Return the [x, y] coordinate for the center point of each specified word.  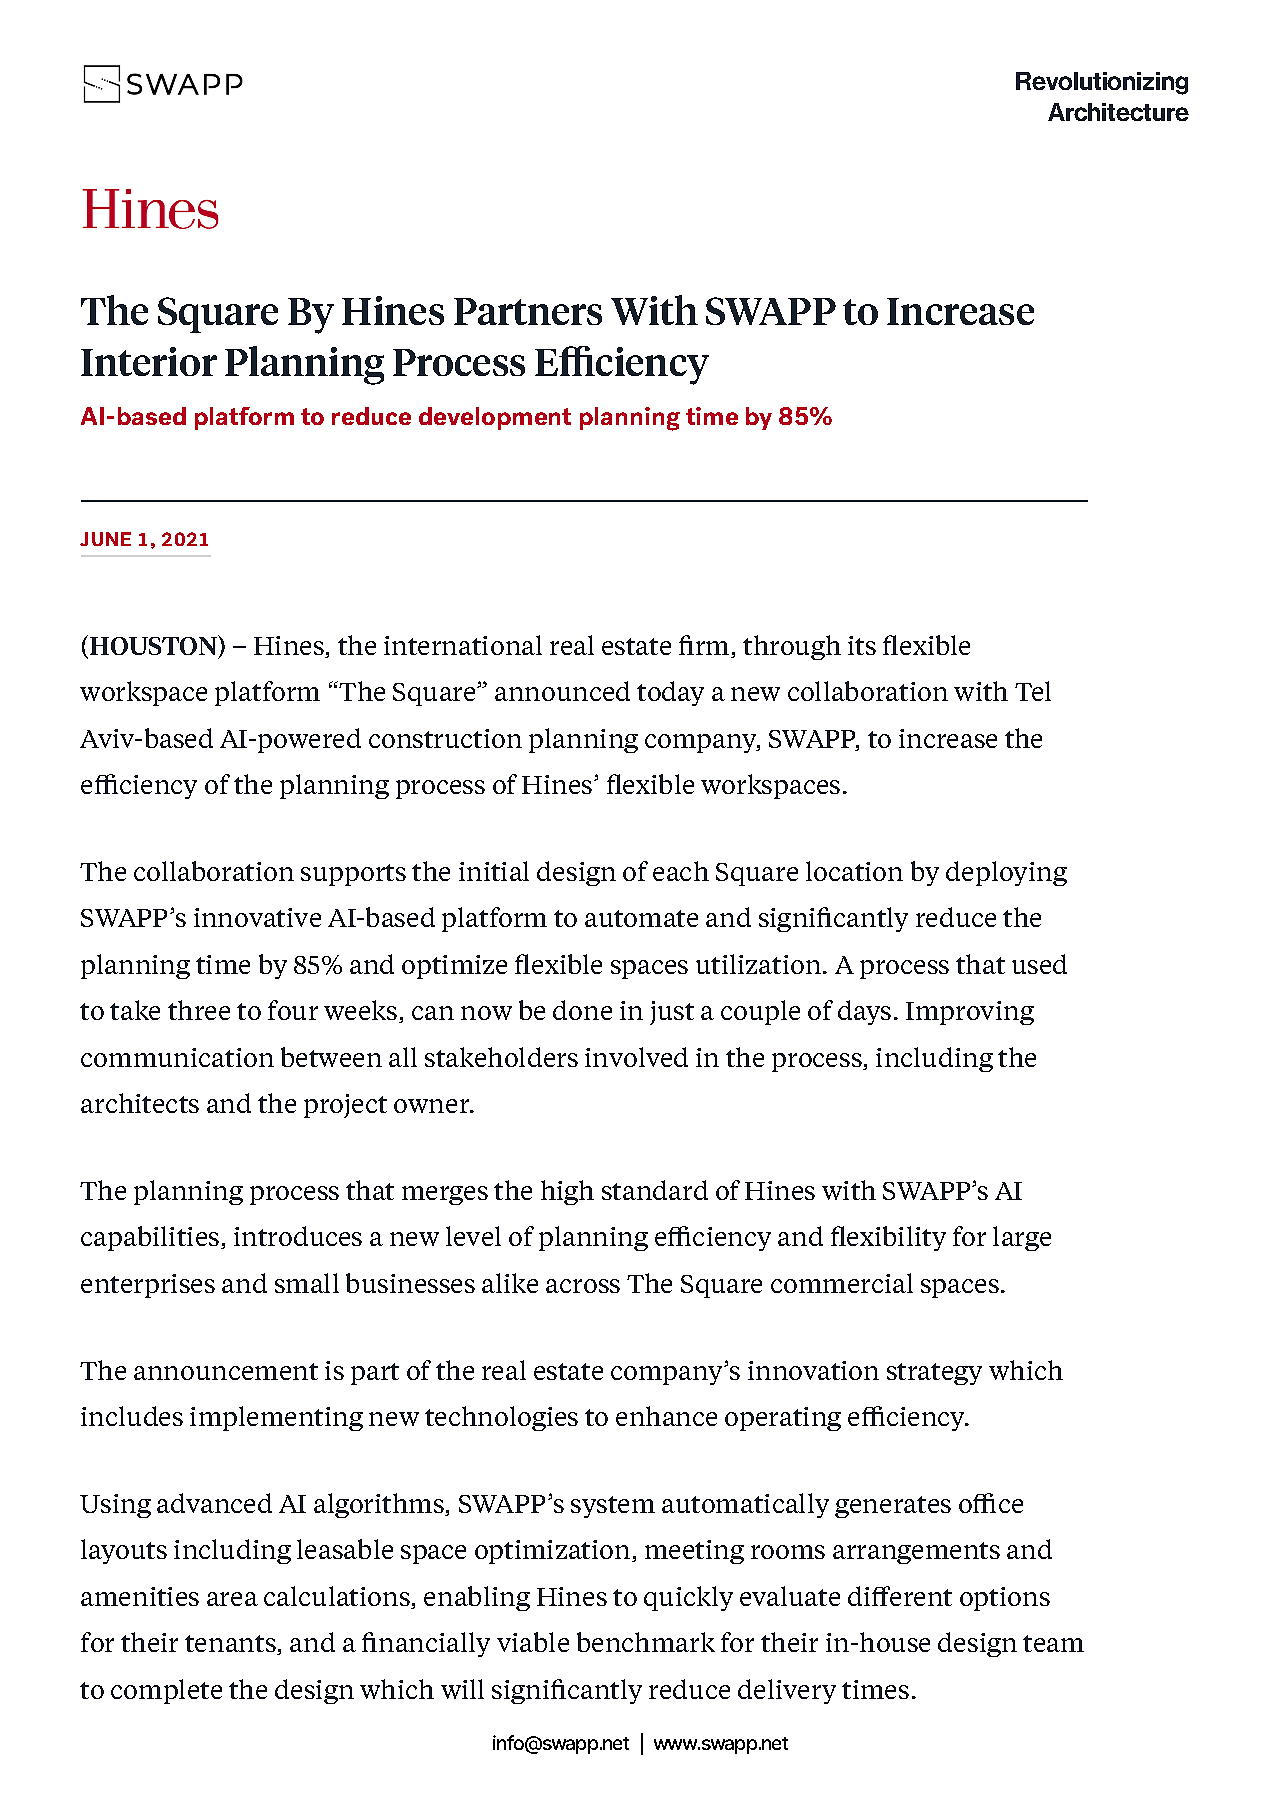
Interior [149, 361]
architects [140, 1103]
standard [655, 1190]
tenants [231, 1645]
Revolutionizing [1102, 83]
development [495, 418]
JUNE [105, 539]
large [1022, 1238]
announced [562, 691]
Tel [1033, 691]
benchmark [646, 1642]
